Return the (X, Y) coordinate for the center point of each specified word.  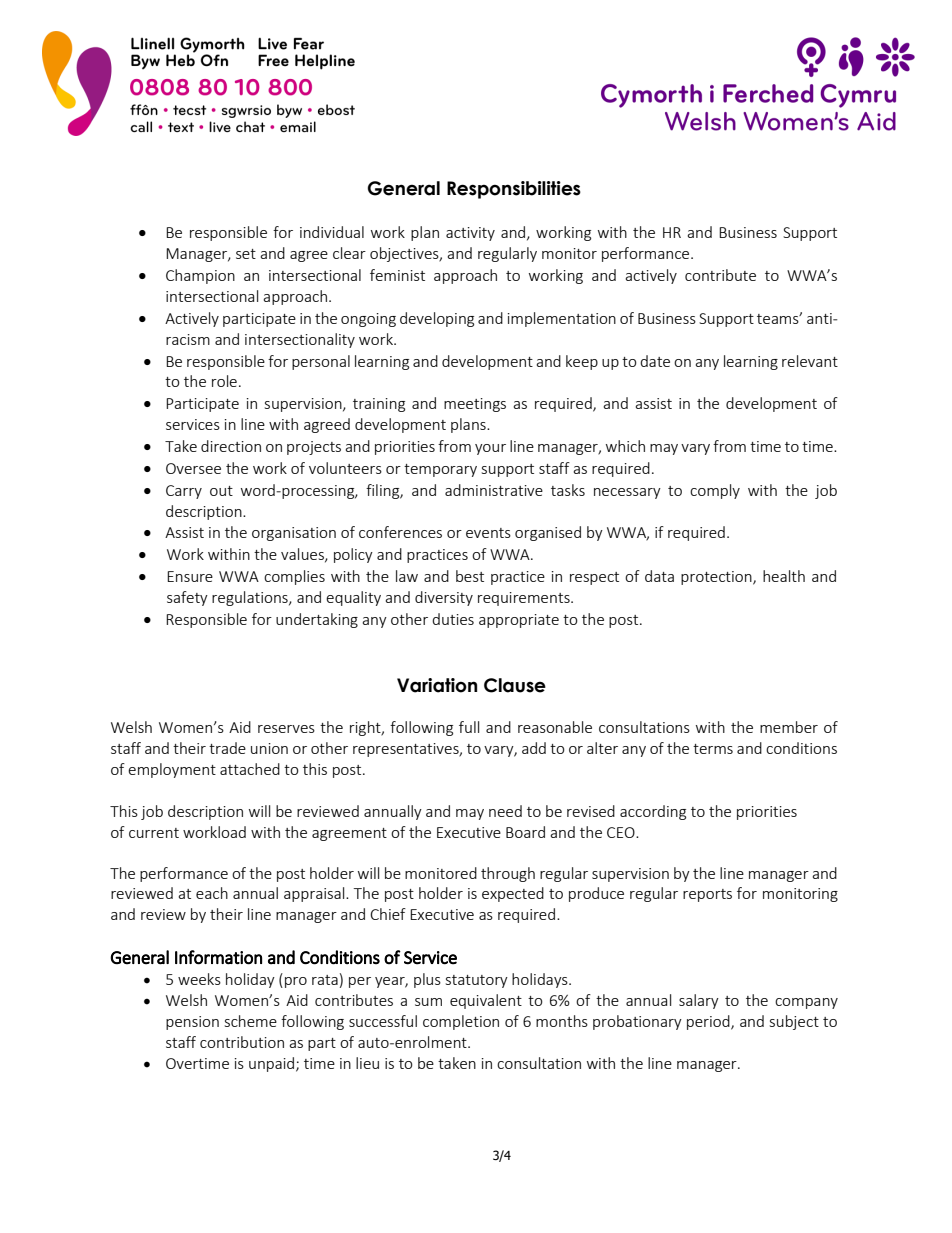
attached (250, 769)
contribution (242, 1042)
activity (470, 234)
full (469, 727)
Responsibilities (514, 190)
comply (715, 491)
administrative (494, 490)
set (246, 254)
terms (713, 749)
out (221, 491)
